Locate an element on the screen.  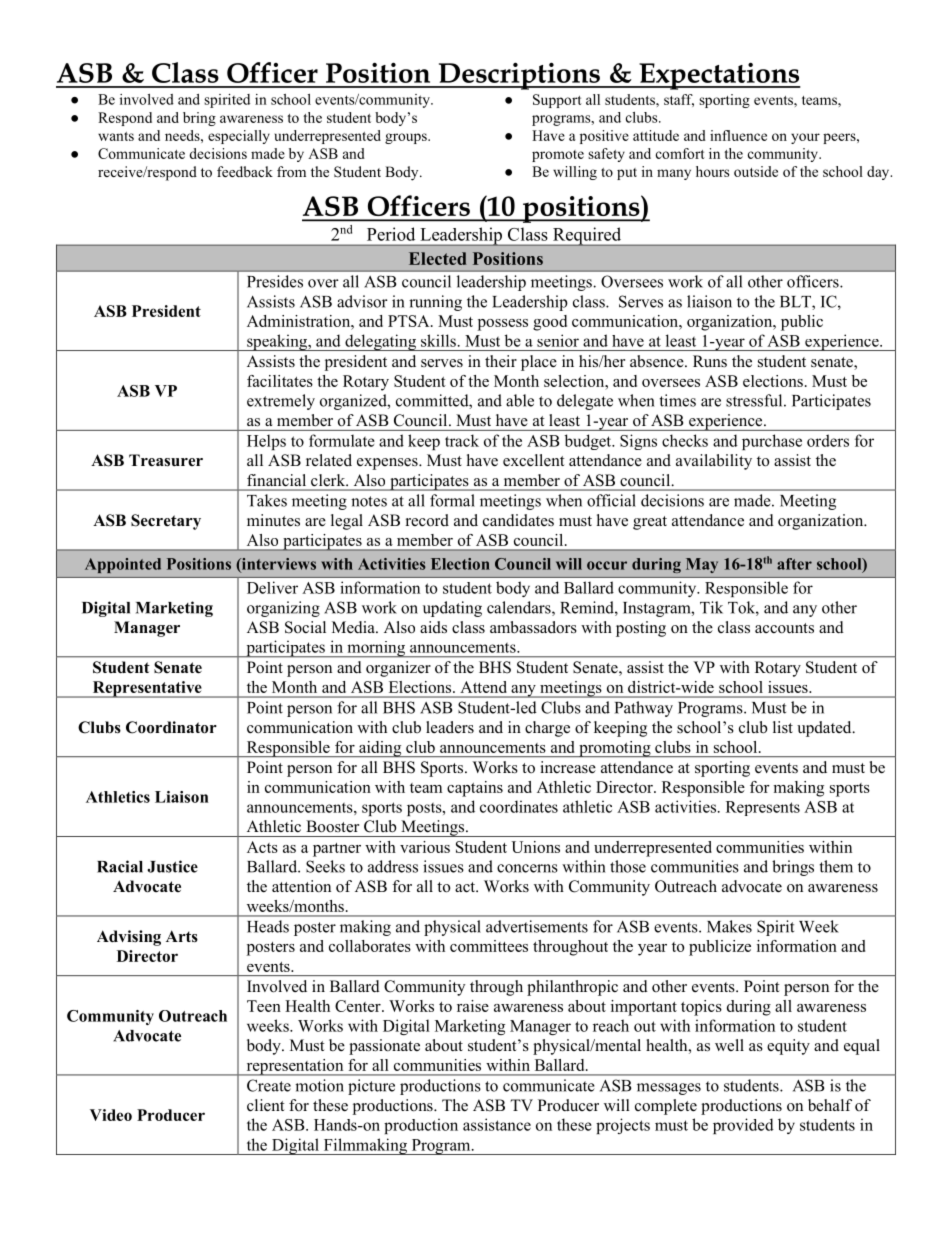
list is located at coordinates (783, 727).
